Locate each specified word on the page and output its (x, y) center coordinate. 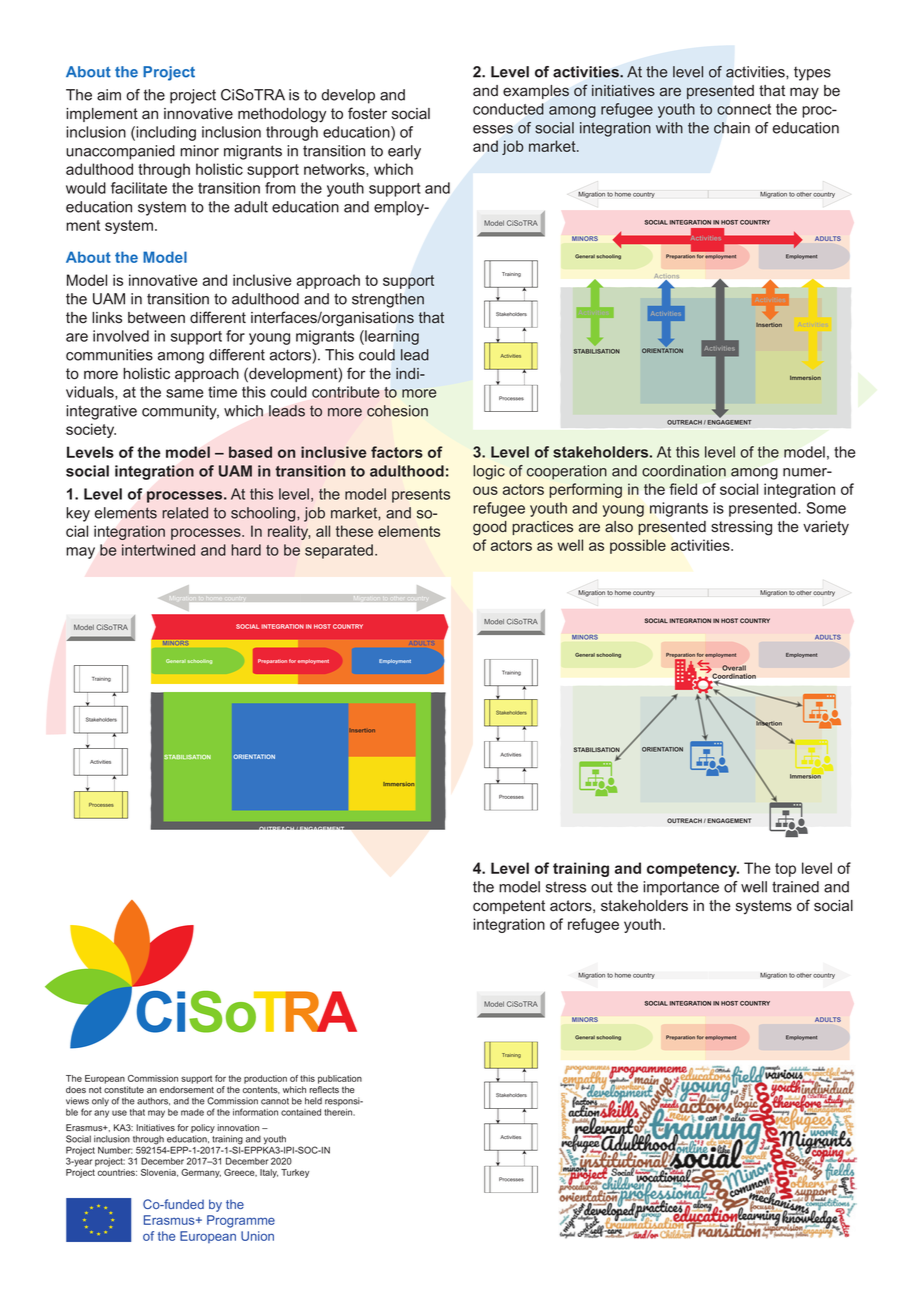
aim (109, 95)
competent (509, 907)
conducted (508, 109)
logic (489, 472)
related (185, 513)
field (683, 489)
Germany (201, 1173)
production (265, 1079)
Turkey (295, 1173)
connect (744, 109)
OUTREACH (684, 820)
